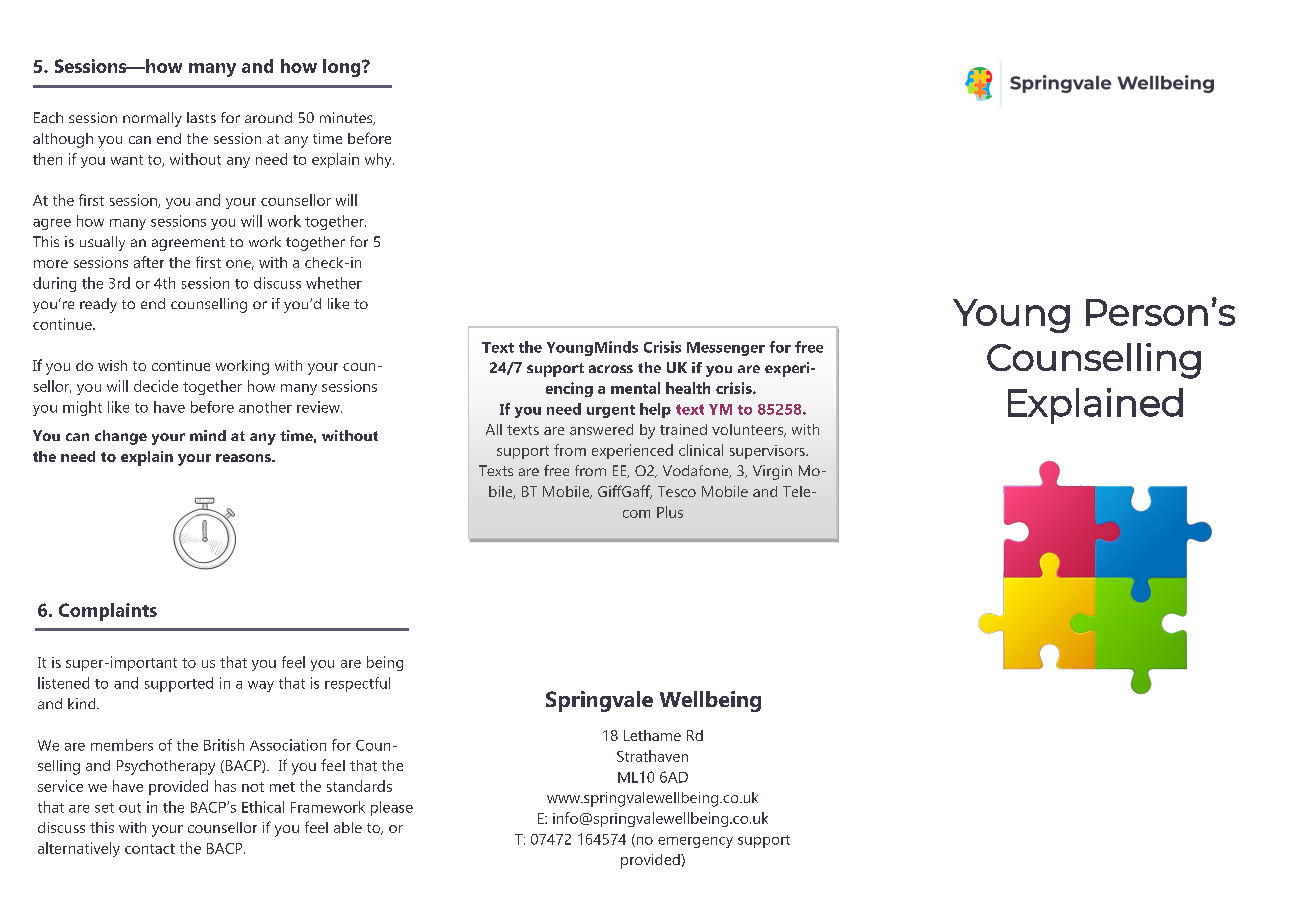 This document has width=1308, height=924. What do you see at coordinates (677, 491) in the document?
I see `Tesco` at bounding box center [677, 491].
